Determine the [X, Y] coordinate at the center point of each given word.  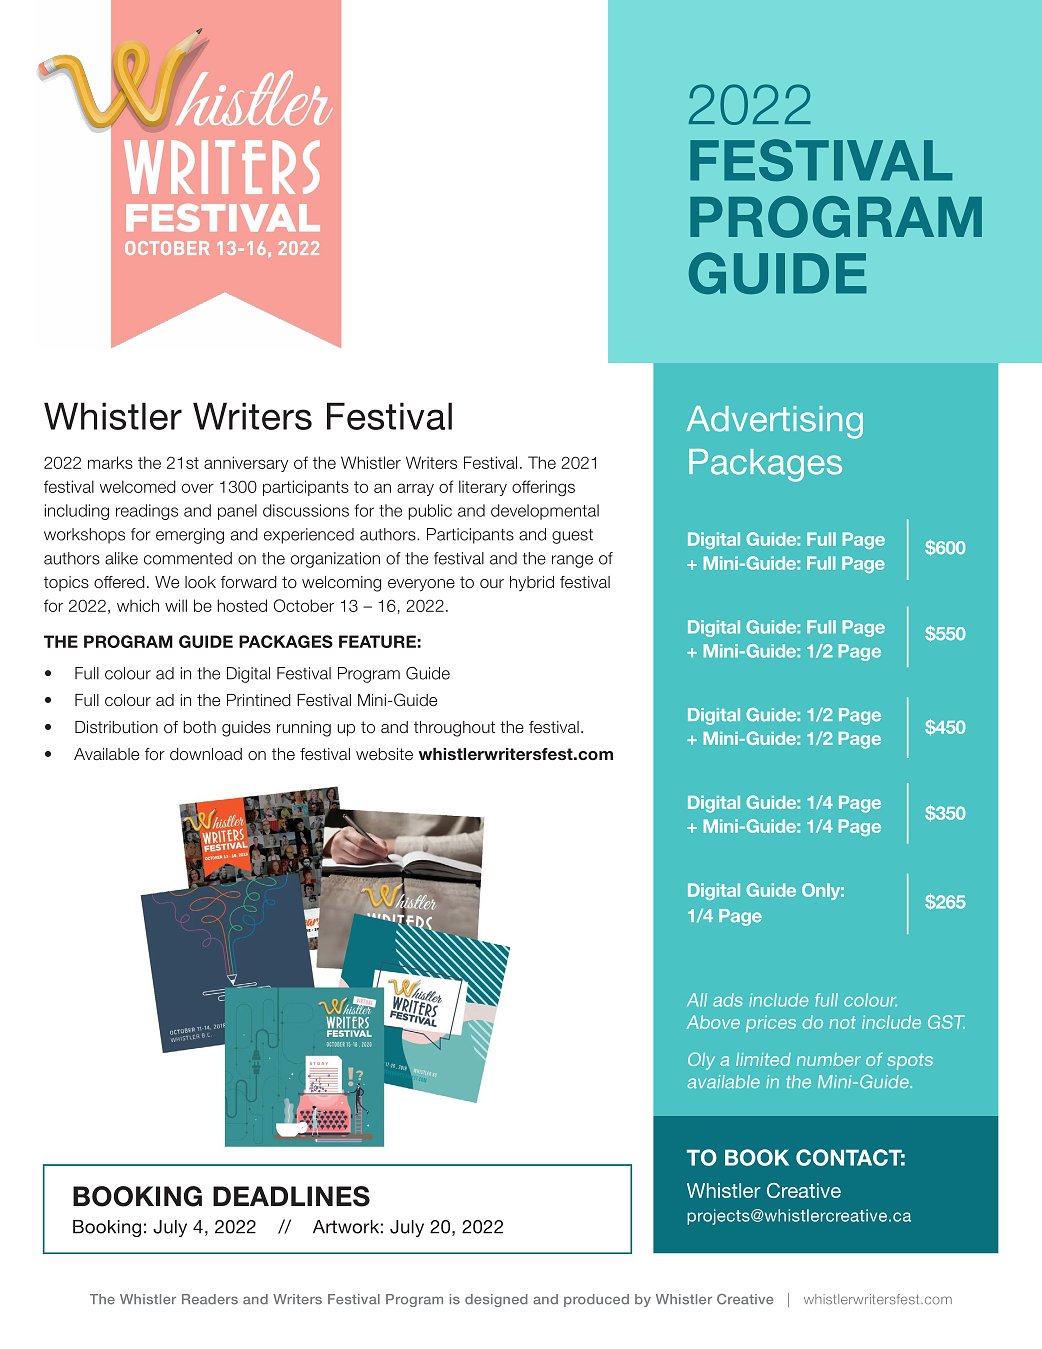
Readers [210, 1299]
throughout [454, 729]
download [206, 754]
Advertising [775, 422]
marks [110, 462]
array [415, 489]
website [384, 754]
